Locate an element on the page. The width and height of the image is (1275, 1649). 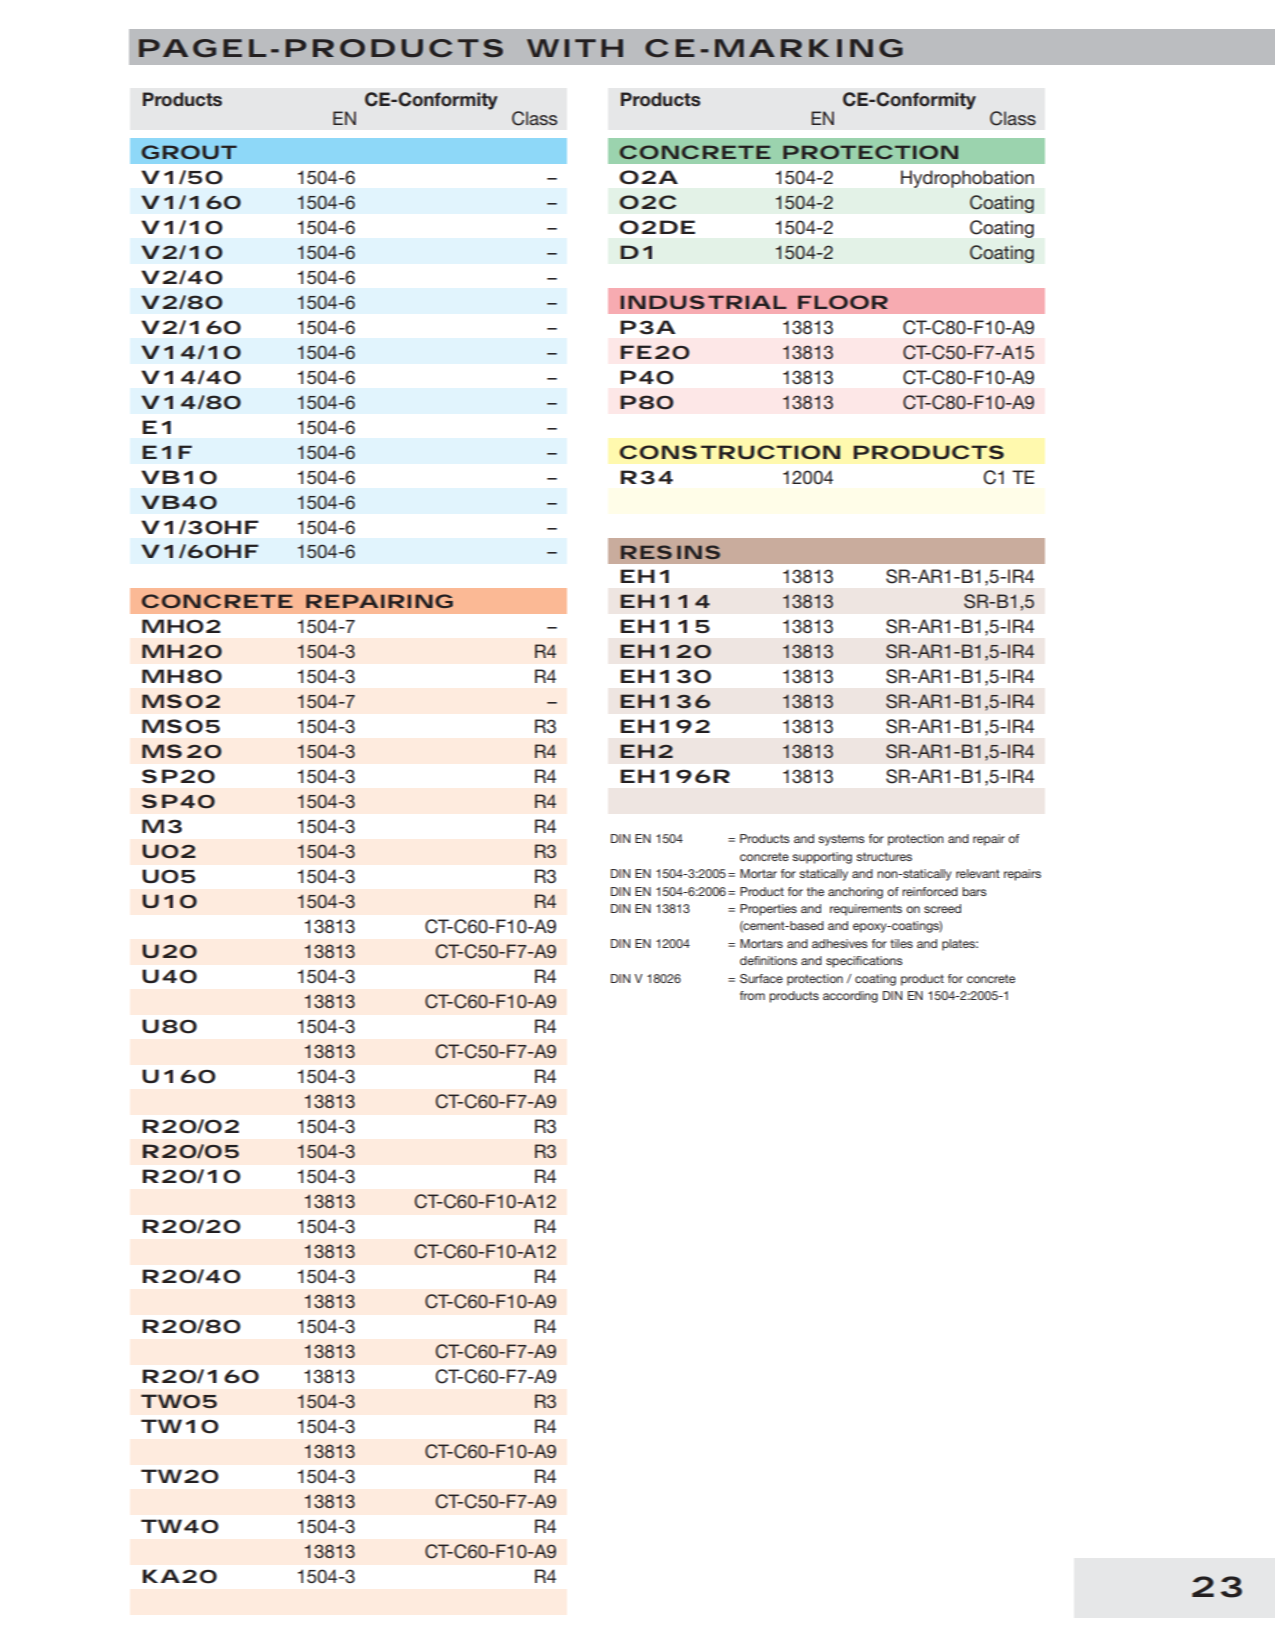
supporting is located at coordinates (822, 858).
